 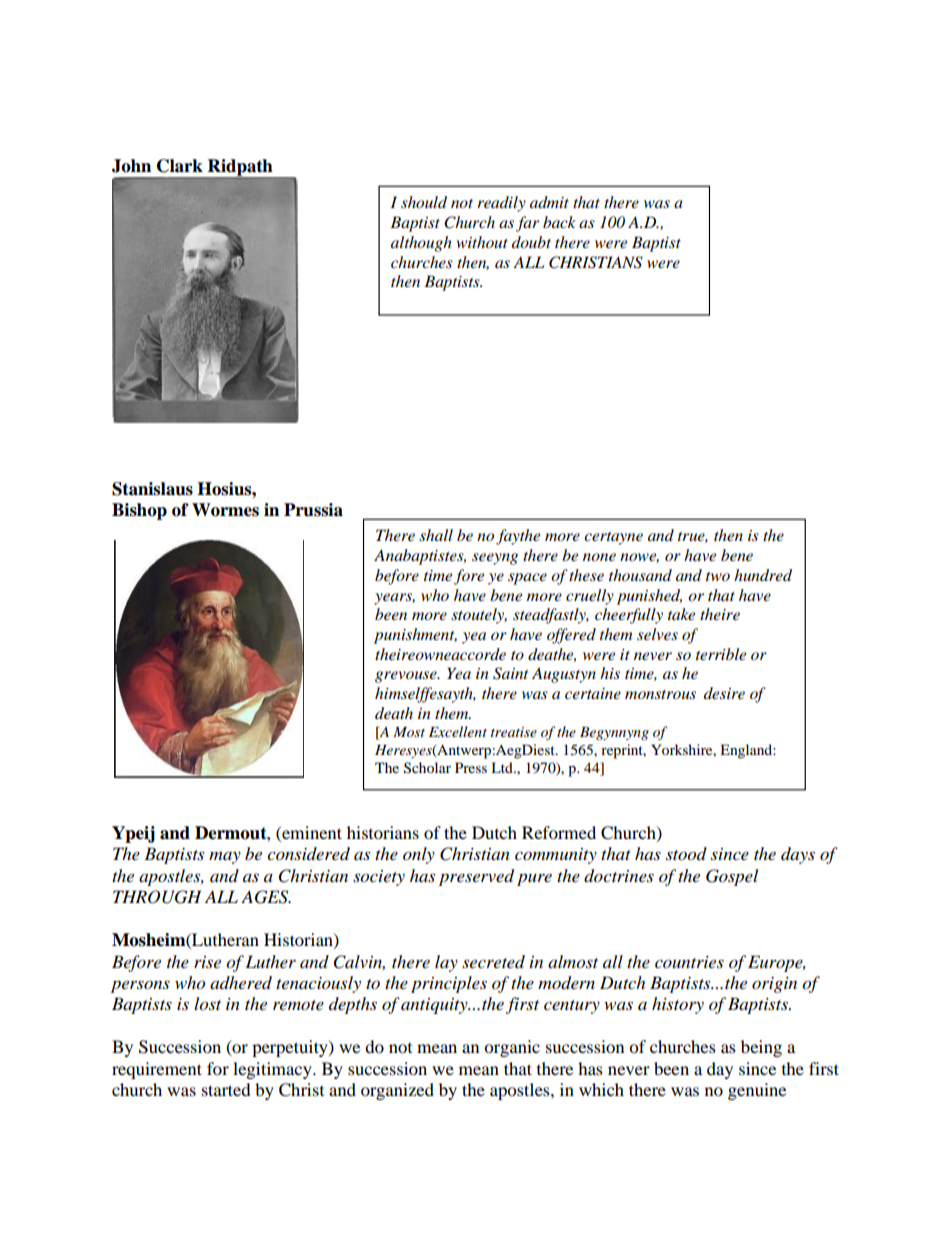 What do you see at coordinates (471, 767) in the page?
I see `Press` at bounding box center [471, 767].
